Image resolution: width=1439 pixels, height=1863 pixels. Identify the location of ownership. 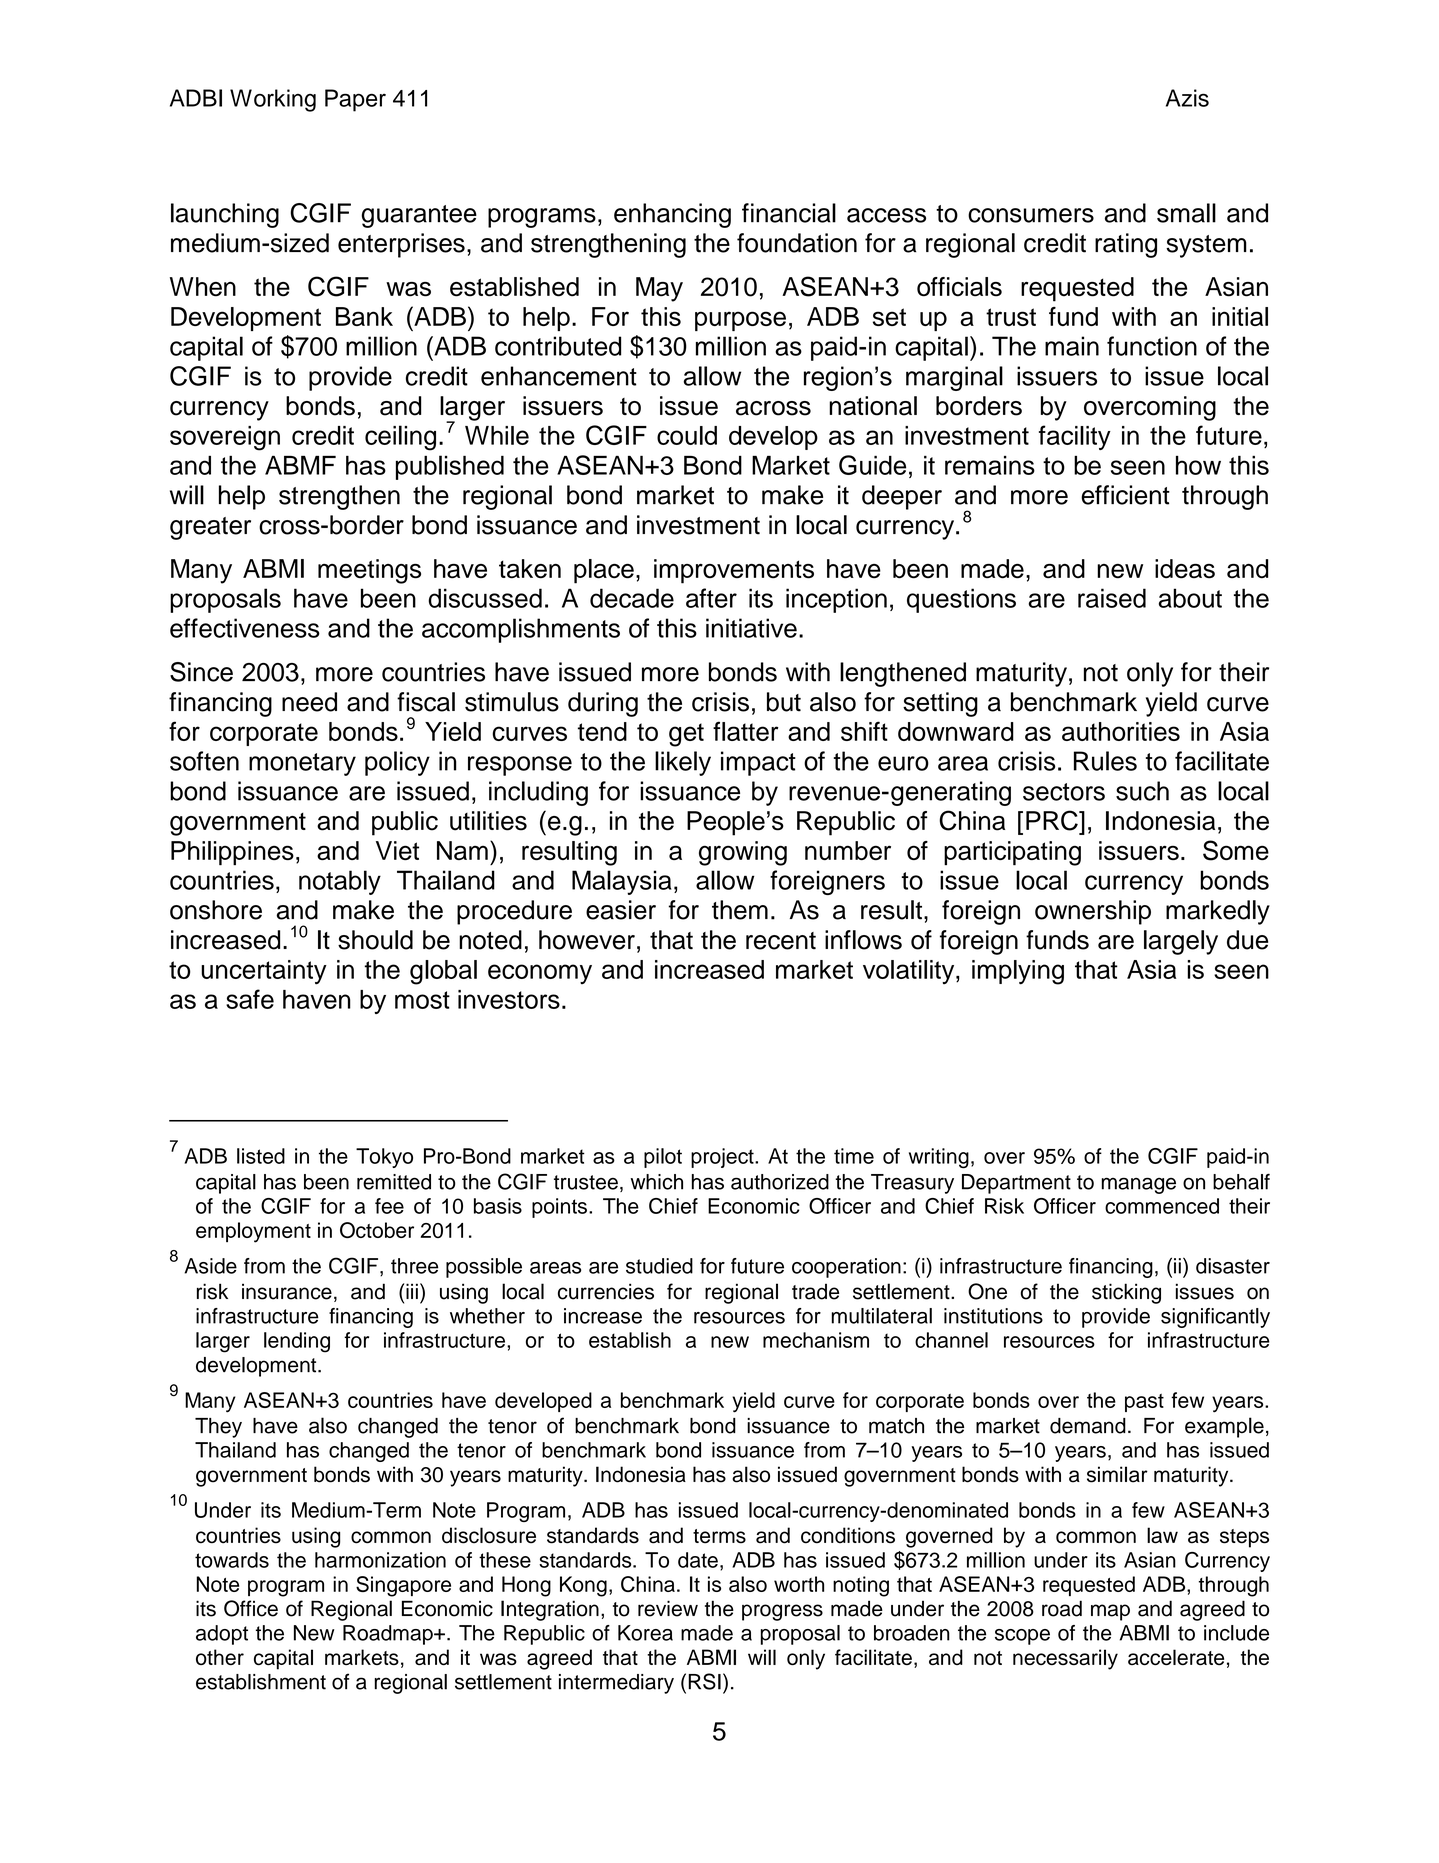
(1093, 912).
